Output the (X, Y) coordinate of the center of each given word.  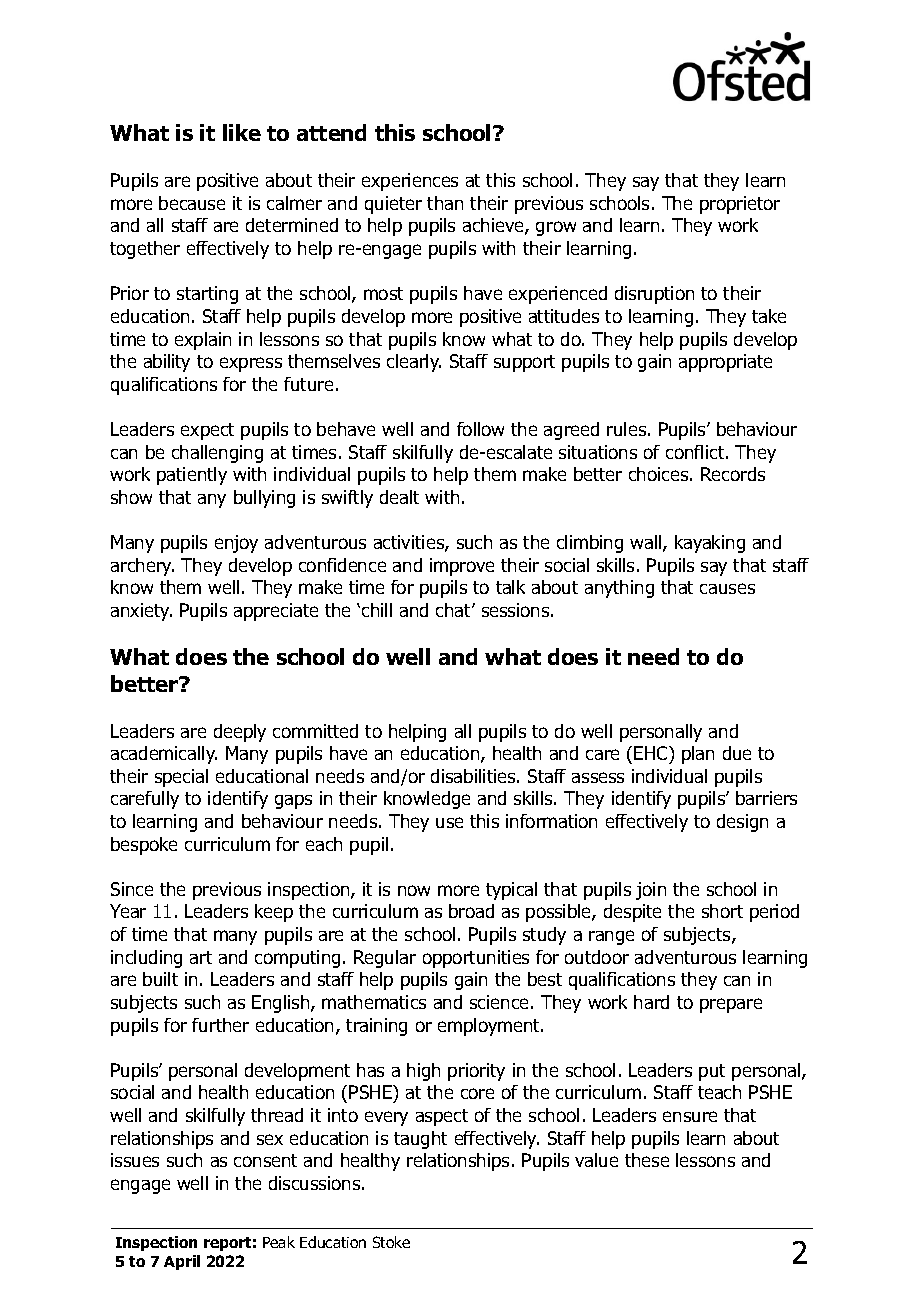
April (182, 1262)
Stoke (391, 1242)
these (647, 1160)
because (192, 203)
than (445, 203)
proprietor (740, 205)
